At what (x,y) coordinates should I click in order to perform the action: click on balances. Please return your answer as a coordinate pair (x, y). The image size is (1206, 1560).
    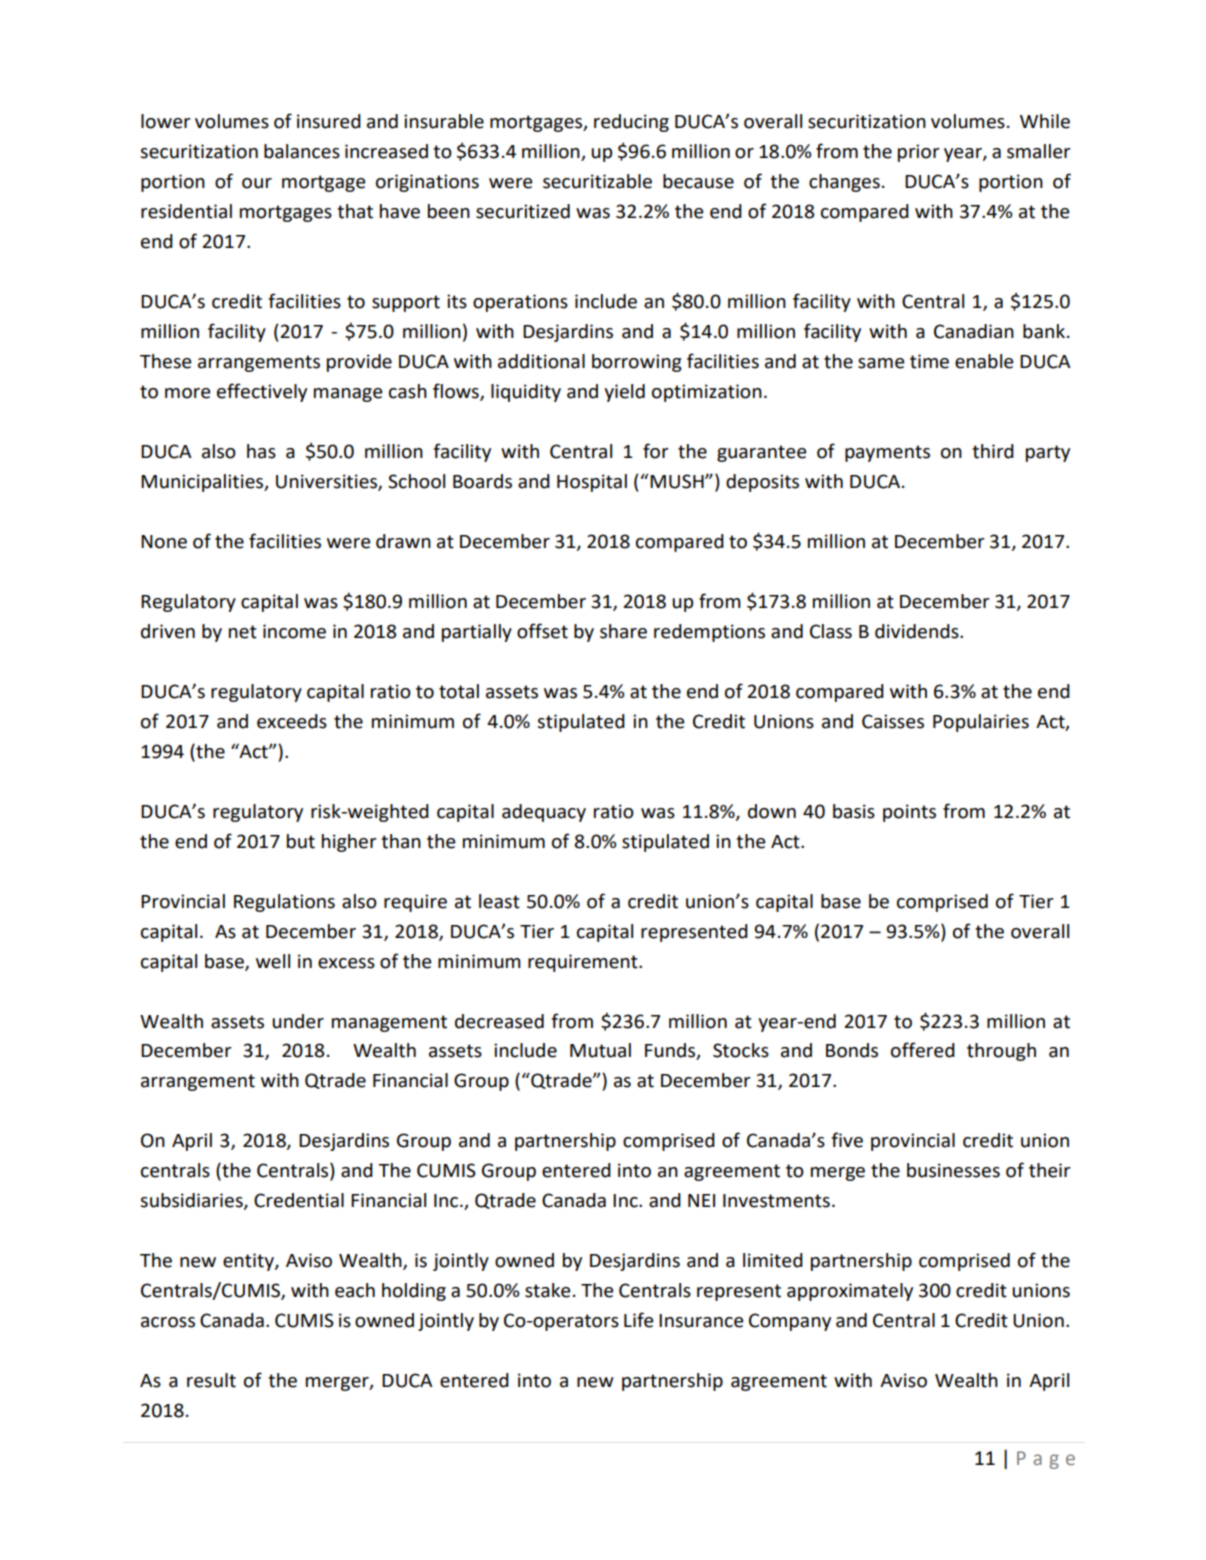
    Looking at the image, I should click on (302, 151).
